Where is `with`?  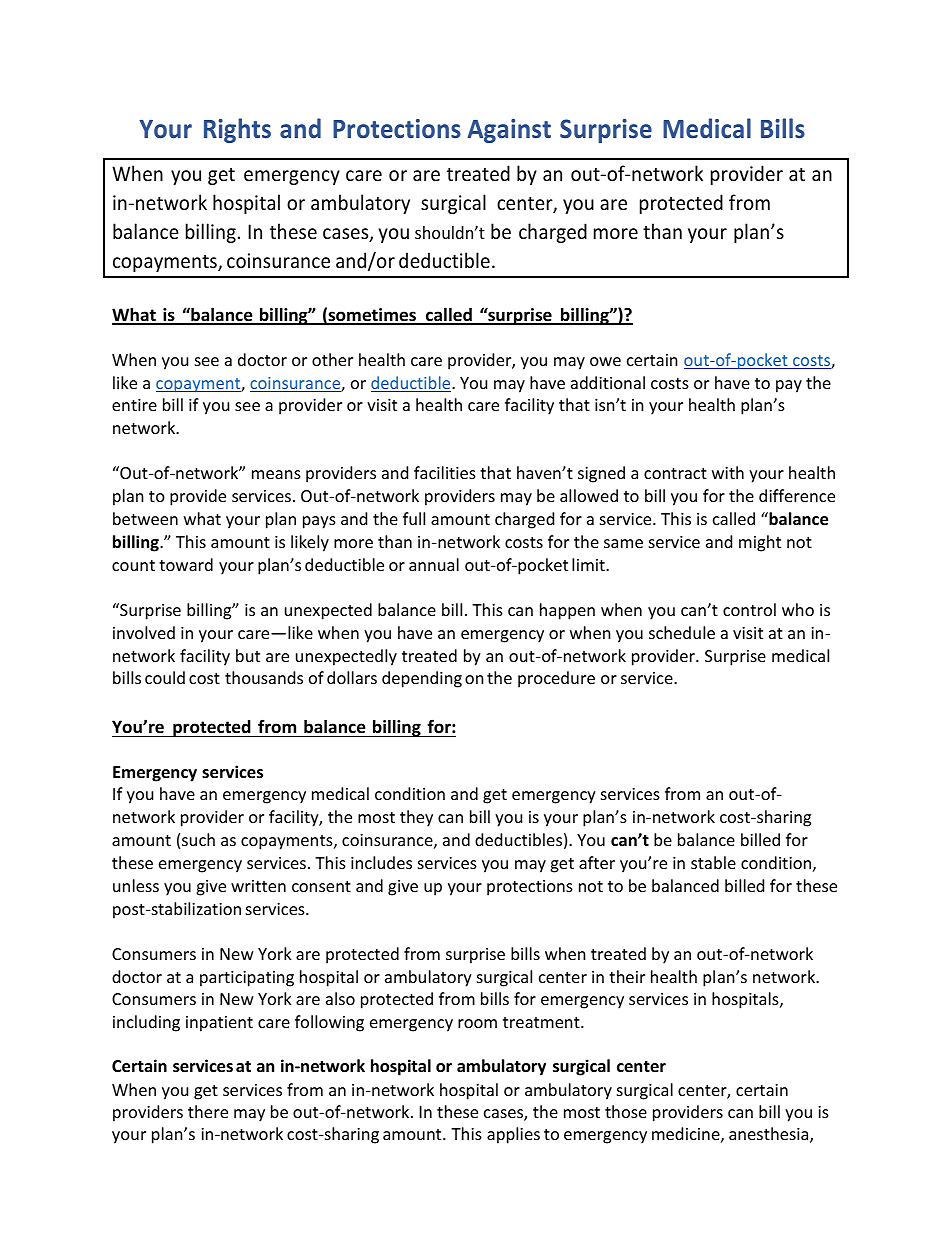
with is located at coordinates (728, 472).
